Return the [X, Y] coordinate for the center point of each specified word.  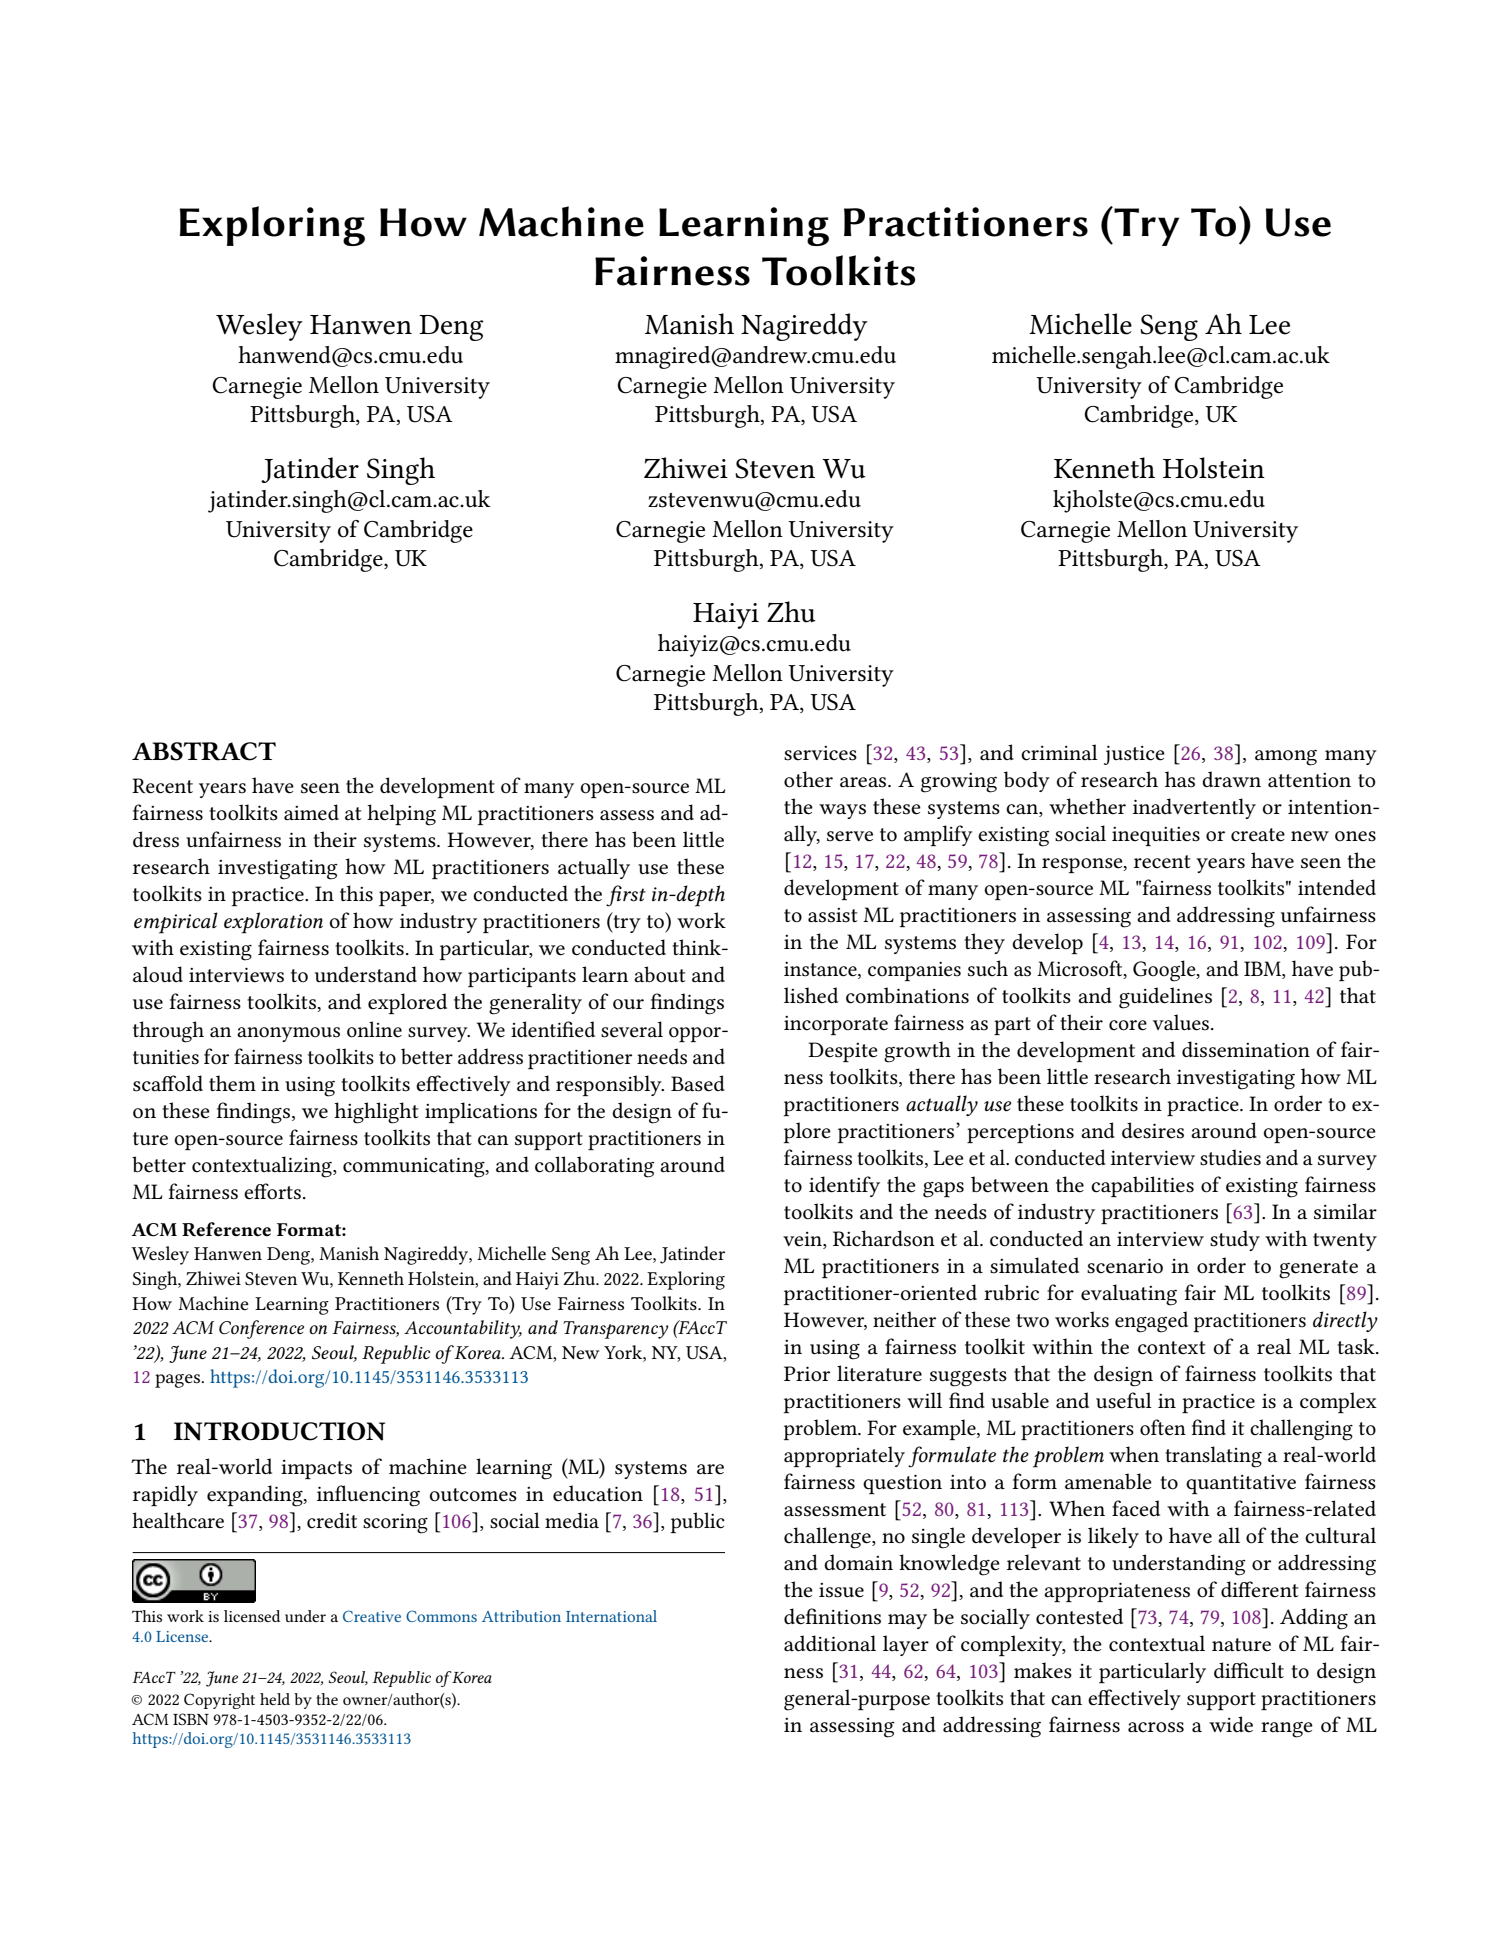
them [232, 1083]
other [808, 779]
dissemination [1246, 1049]
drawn [1231, 779]
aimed [311, 812]
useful [1124, 1400]
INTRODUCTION [279, 1431]
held [275, 1699]
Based [698, 1083]
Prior [807, 1374]
